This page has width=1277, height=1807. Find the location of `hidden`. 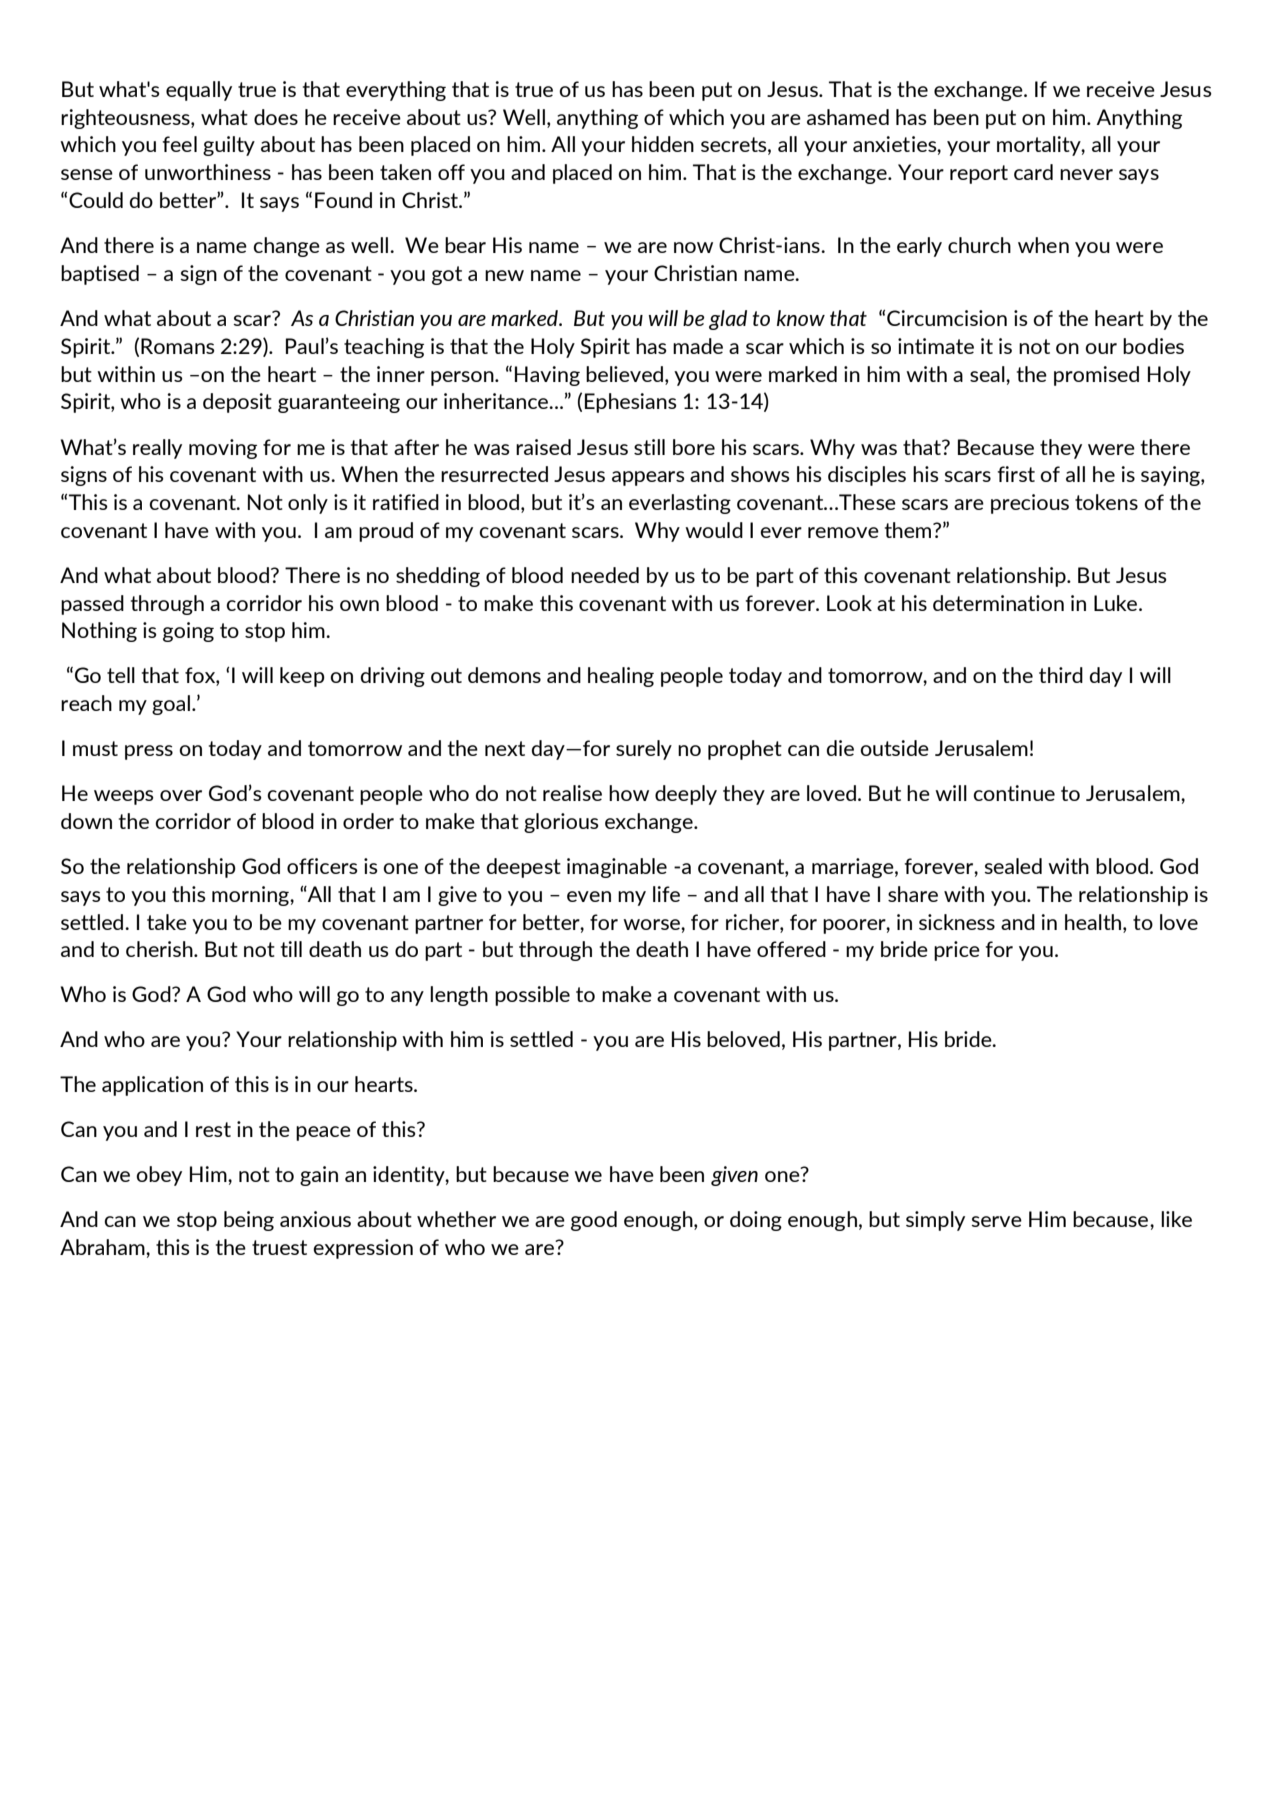

hidden is located at coordinates (663, 144).
